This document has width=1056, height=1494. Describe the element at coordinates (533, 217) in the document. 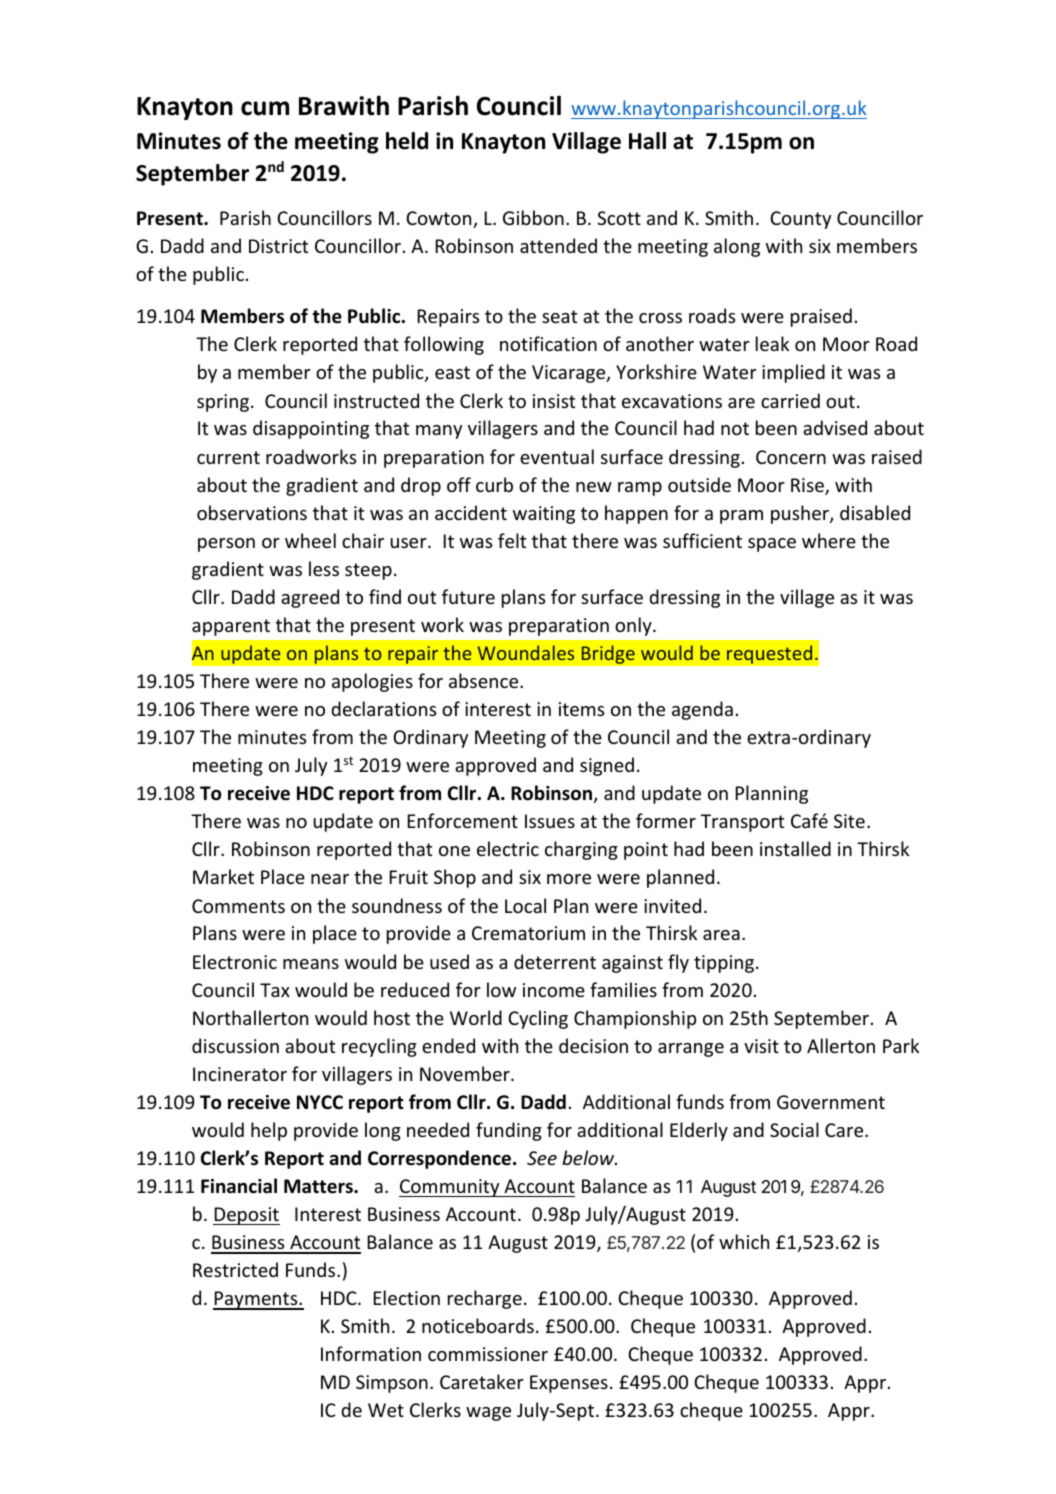

I see `Gibbon` at that location.
